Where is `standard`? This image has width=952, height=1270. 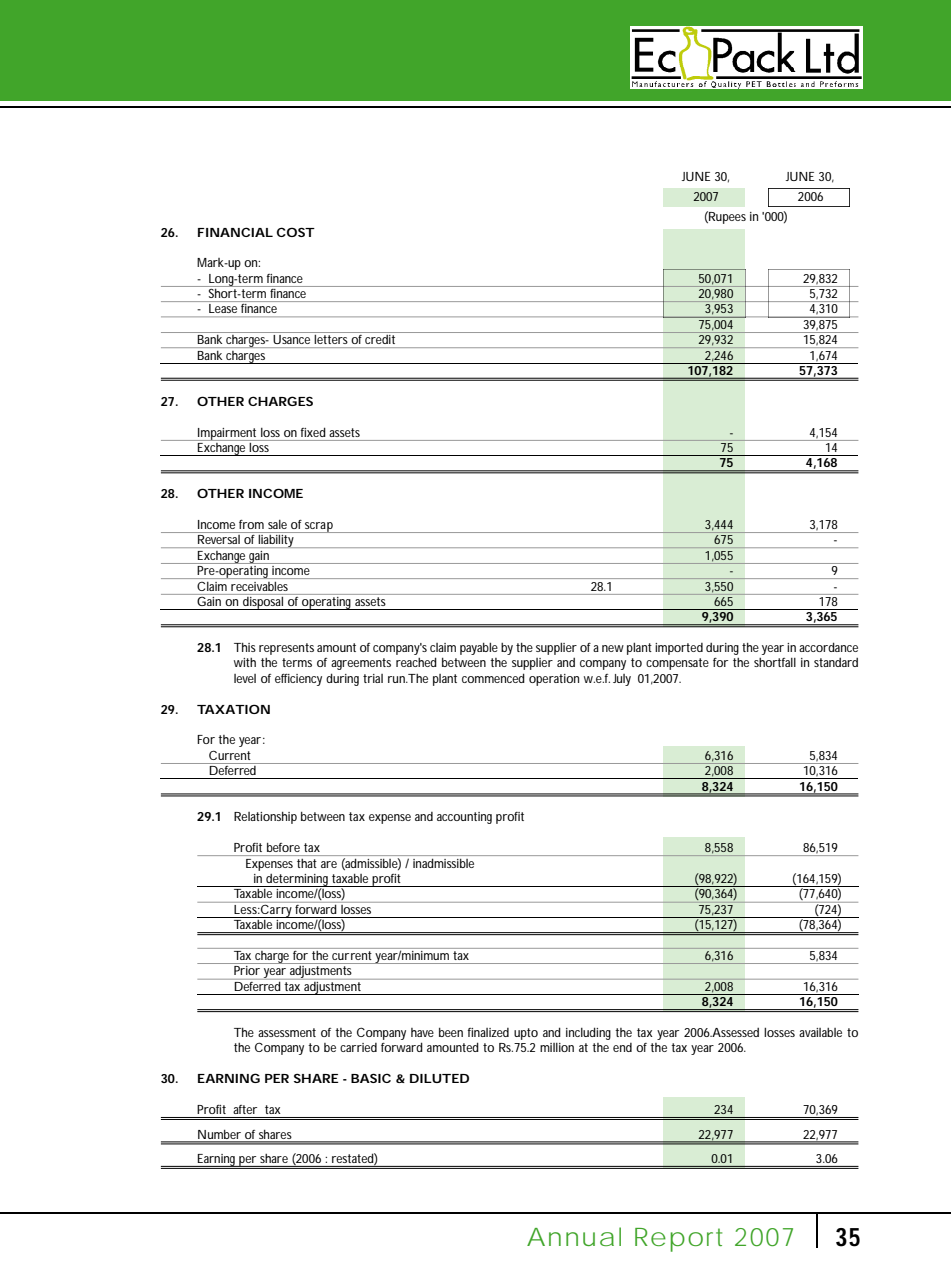
standard is located at coordinates (836, 662).
